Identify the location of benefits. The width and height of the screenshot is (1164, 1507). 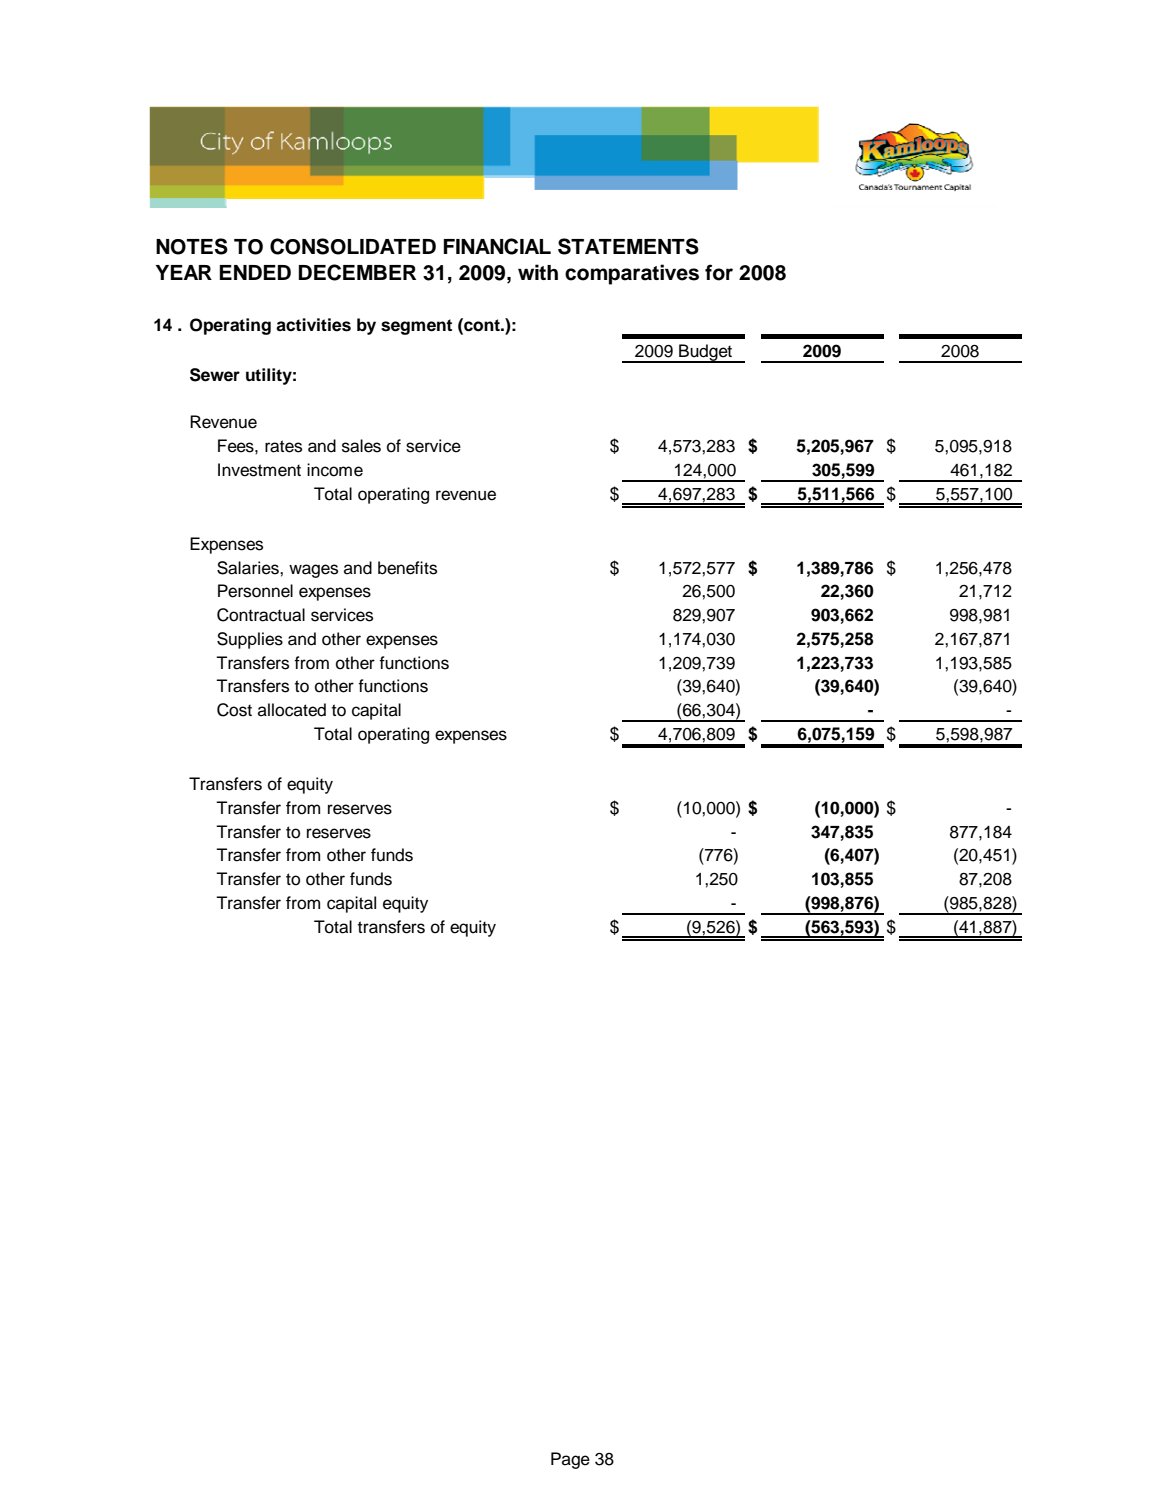
(407, 568).
